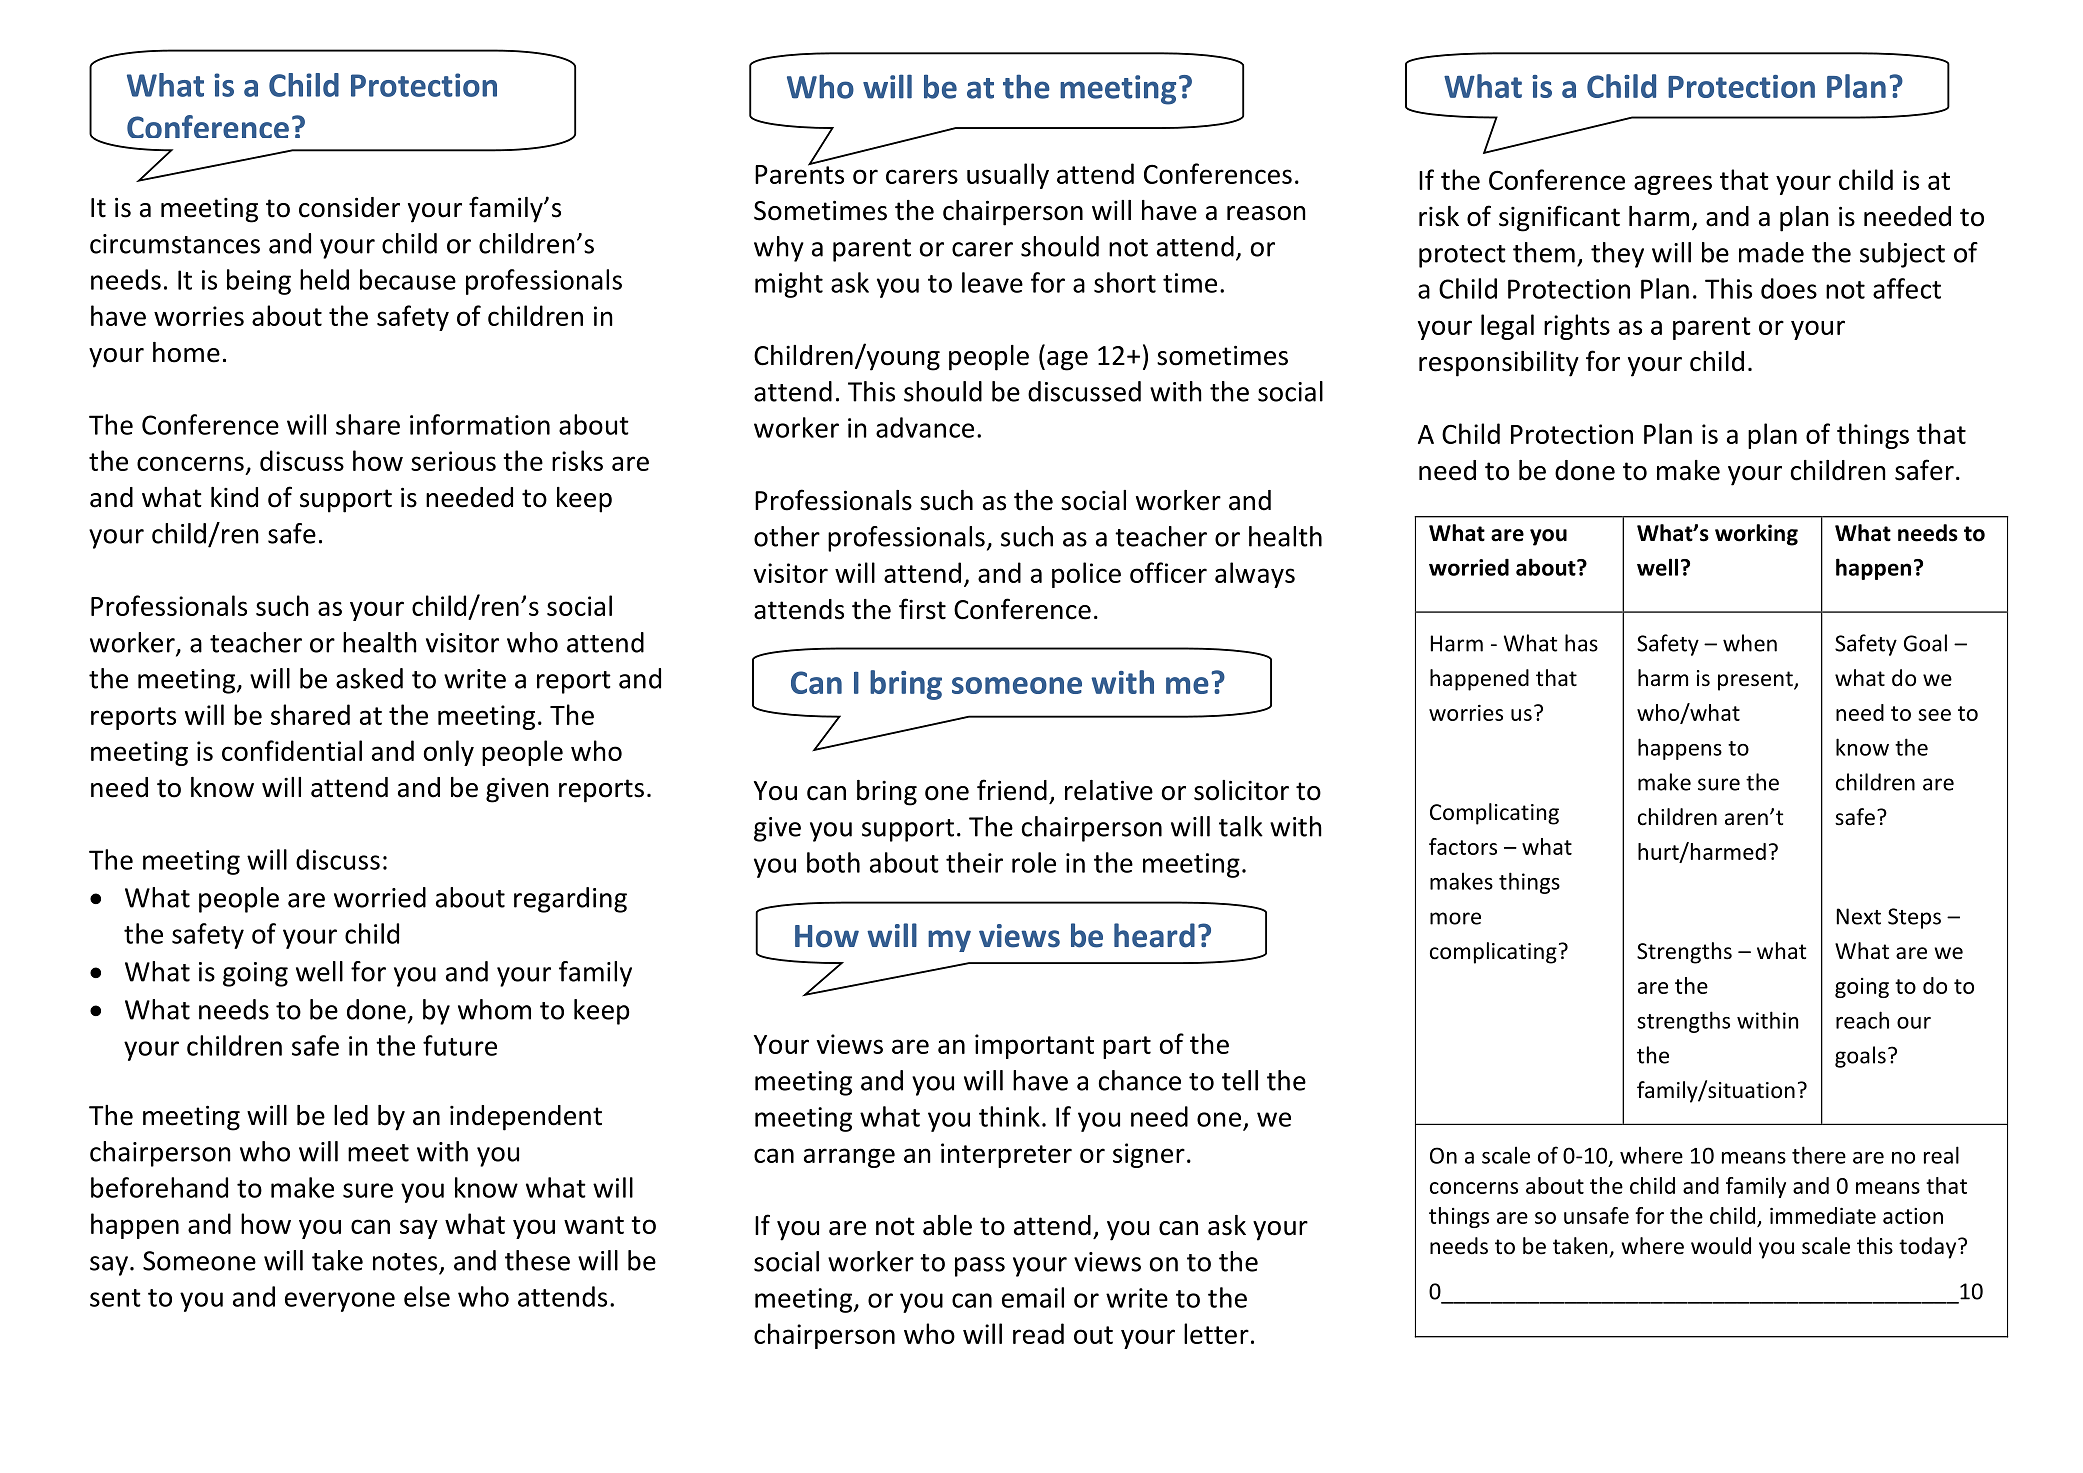 The height and width of the document is (1473, 2083). Describe the element at coordinates (340, 1302) in the document. I see `everyone` at that location.
